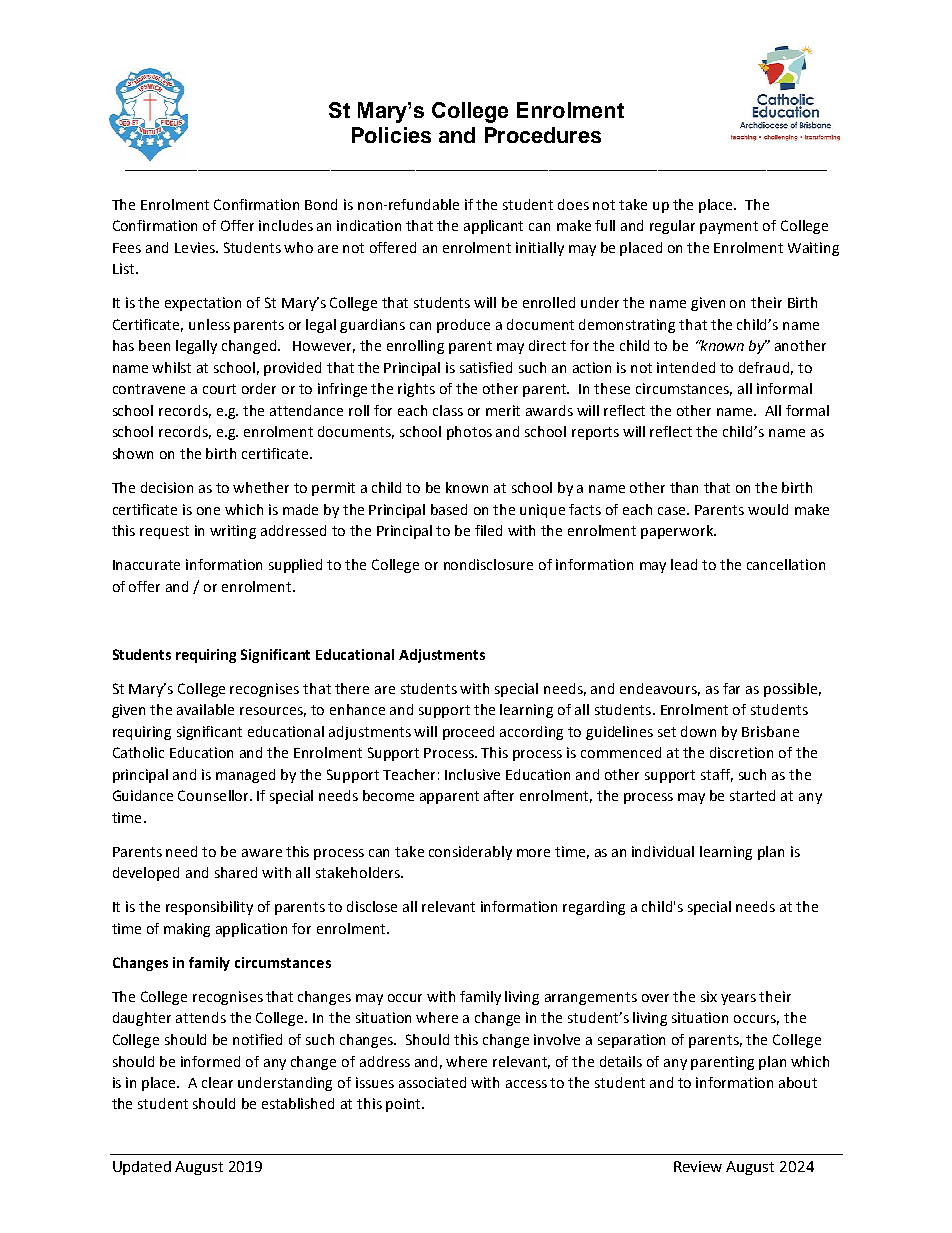  Describe the element at coordinates (217, 1082) in the page. I see `clear` at that location.
